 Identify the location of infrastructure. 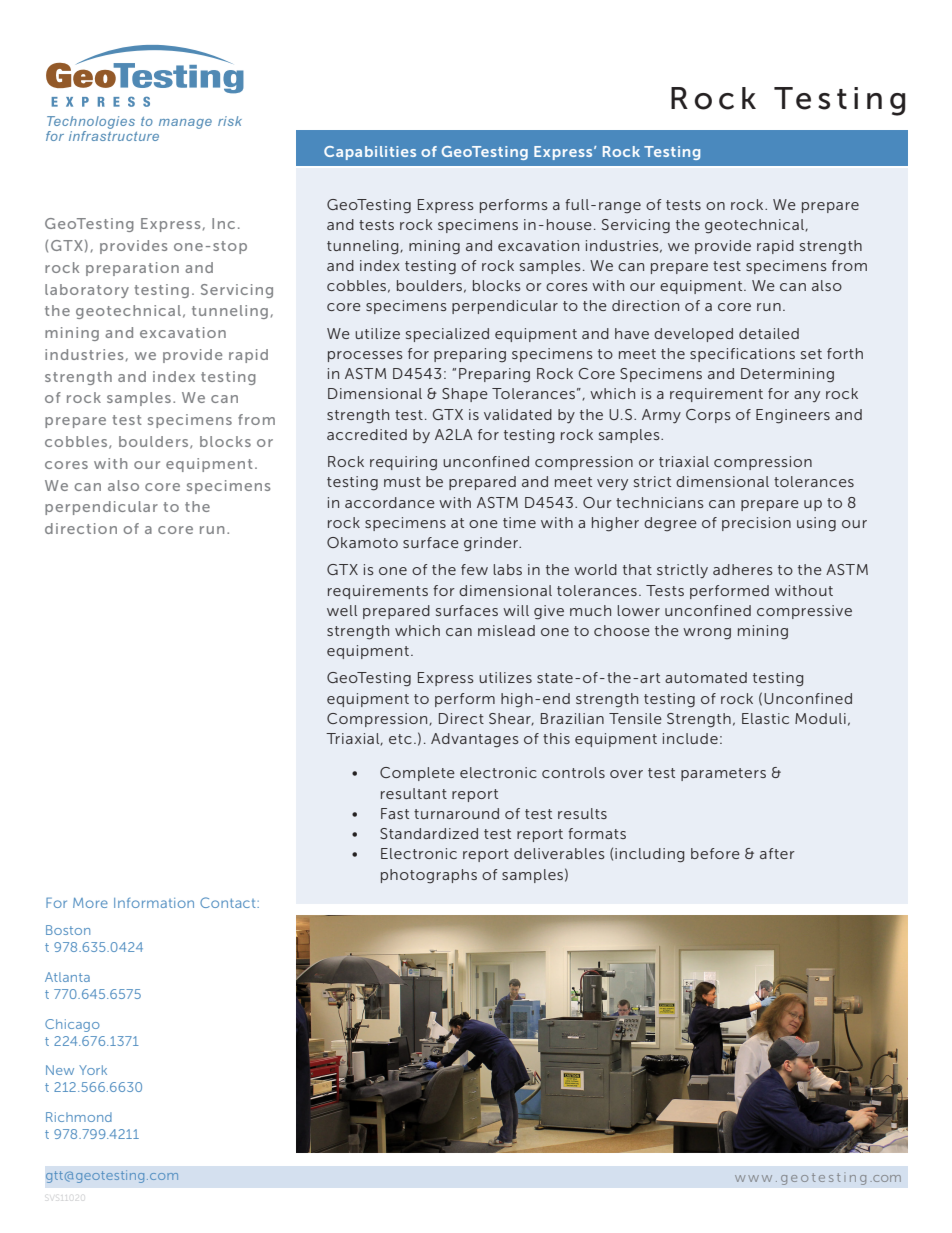
(114, 136).
